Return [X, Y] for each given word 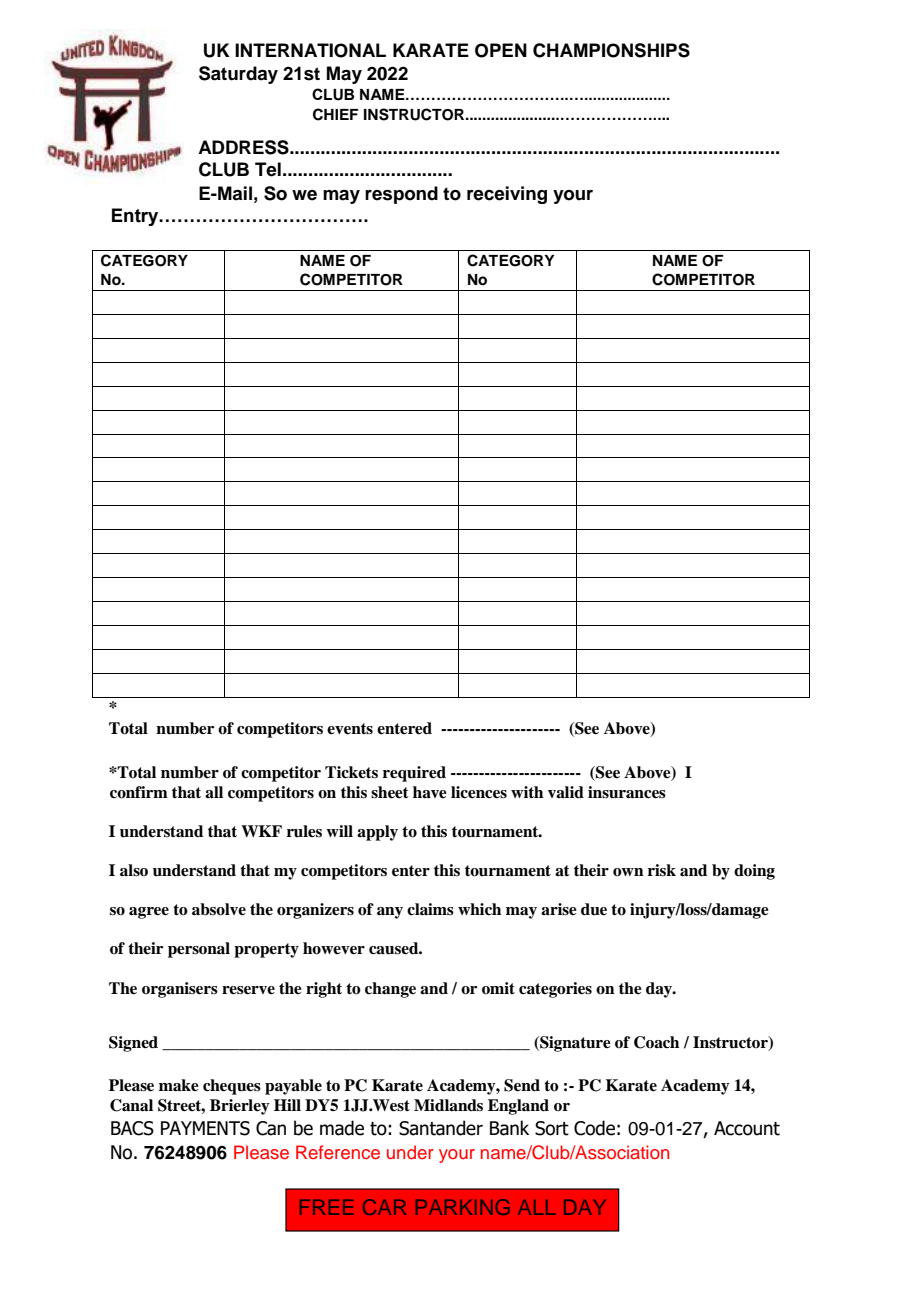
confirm [139, 792]
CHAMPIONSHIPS [611, 50]
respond [401, 195]
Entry [136, 217]
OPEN [501, 50]
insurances [627, 792]
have [430, 792]
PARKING [463, 1207]
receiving [507, 195]
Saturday [238, 75]
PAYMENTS [205, 1128]
